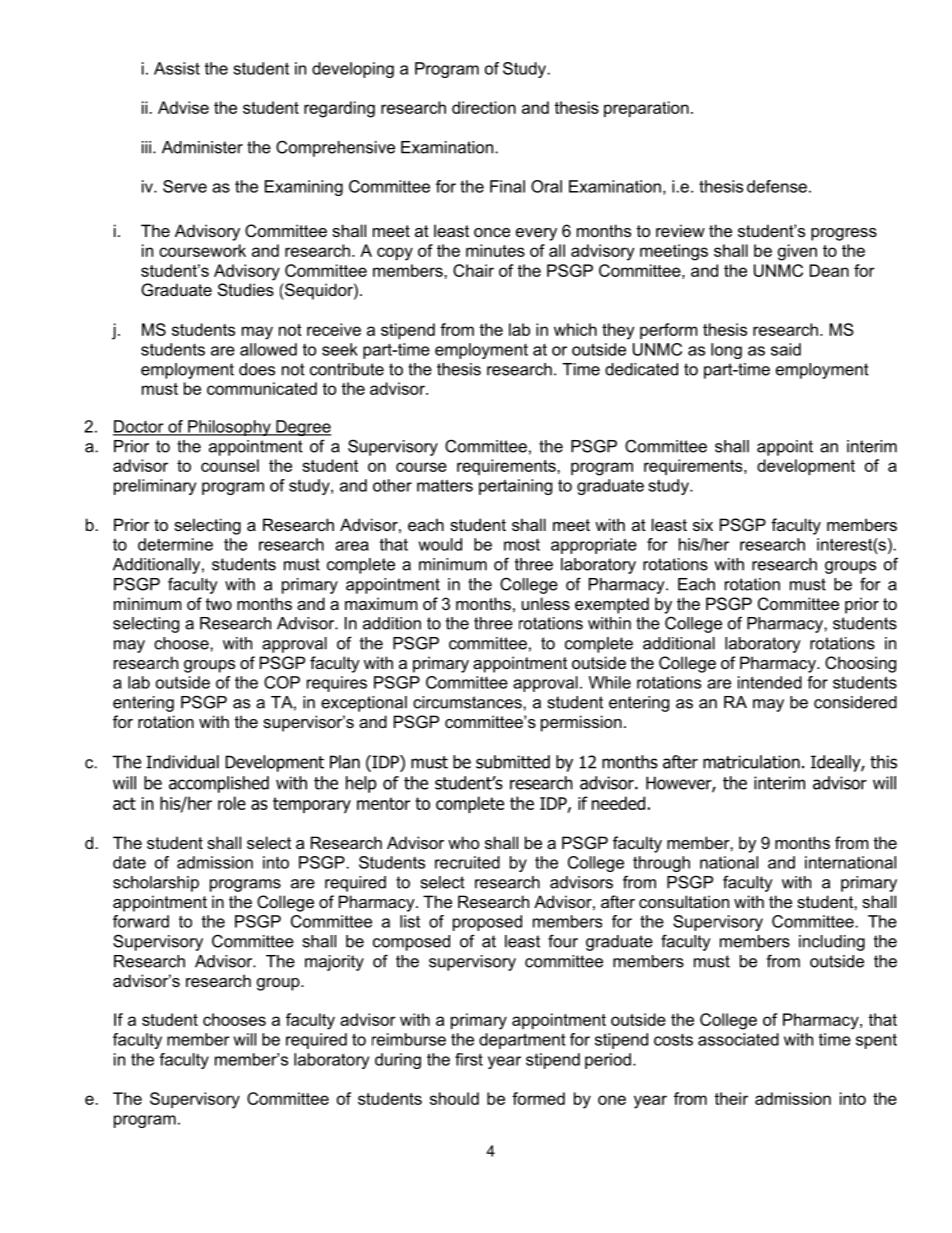 The image size is (952, 1233). Describe the element at coordinates (777, 186) in the screenshot. I see `defense` at that location.
